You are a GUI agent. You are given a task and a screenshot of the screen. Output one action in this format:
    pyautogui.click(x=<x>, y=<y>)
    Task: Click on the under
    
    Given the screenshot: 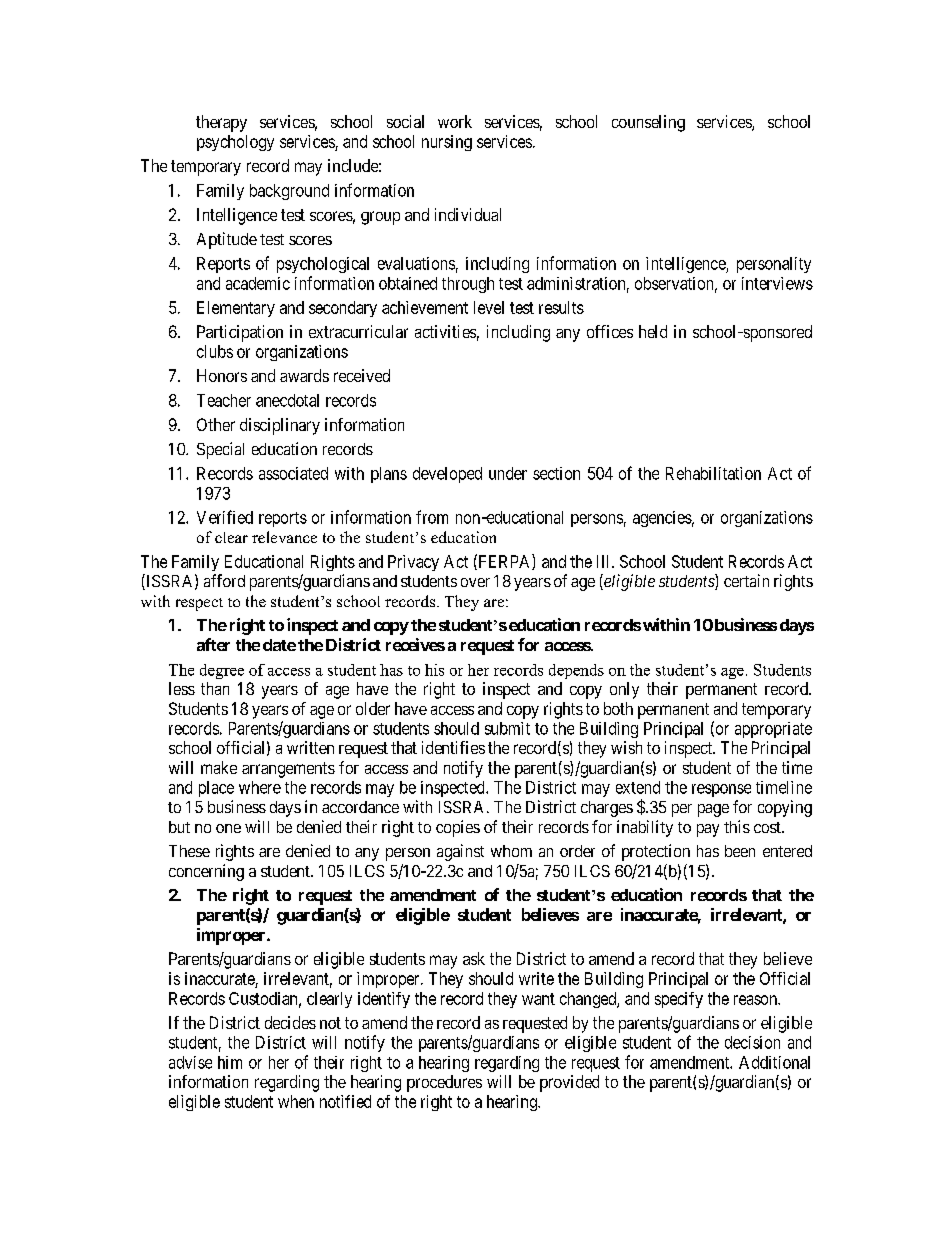 What is the action you would take?
    pyautogui.click(x=508, y=473)
